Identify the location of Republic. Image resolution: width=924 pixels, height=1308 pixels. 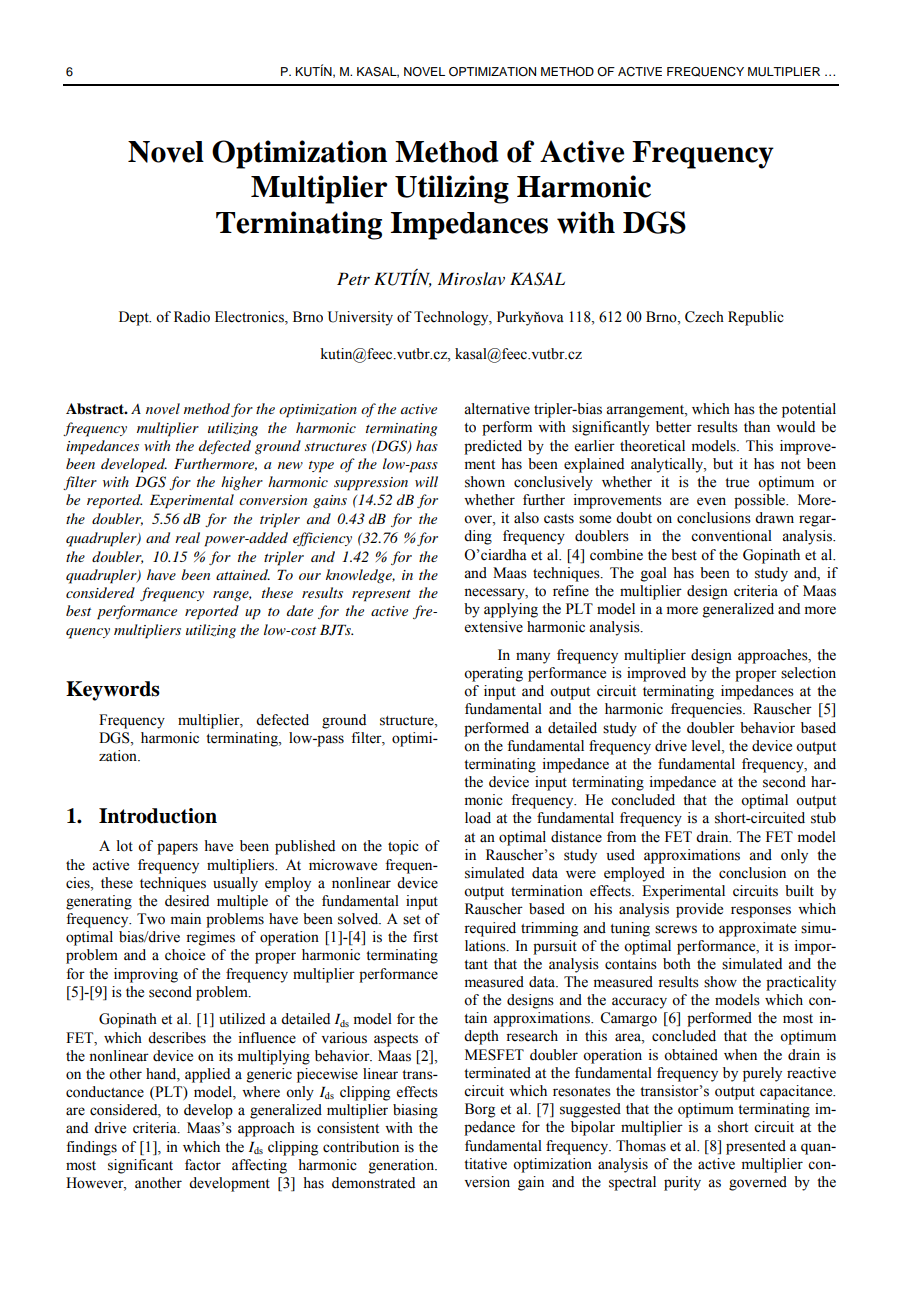
(756, 318).
